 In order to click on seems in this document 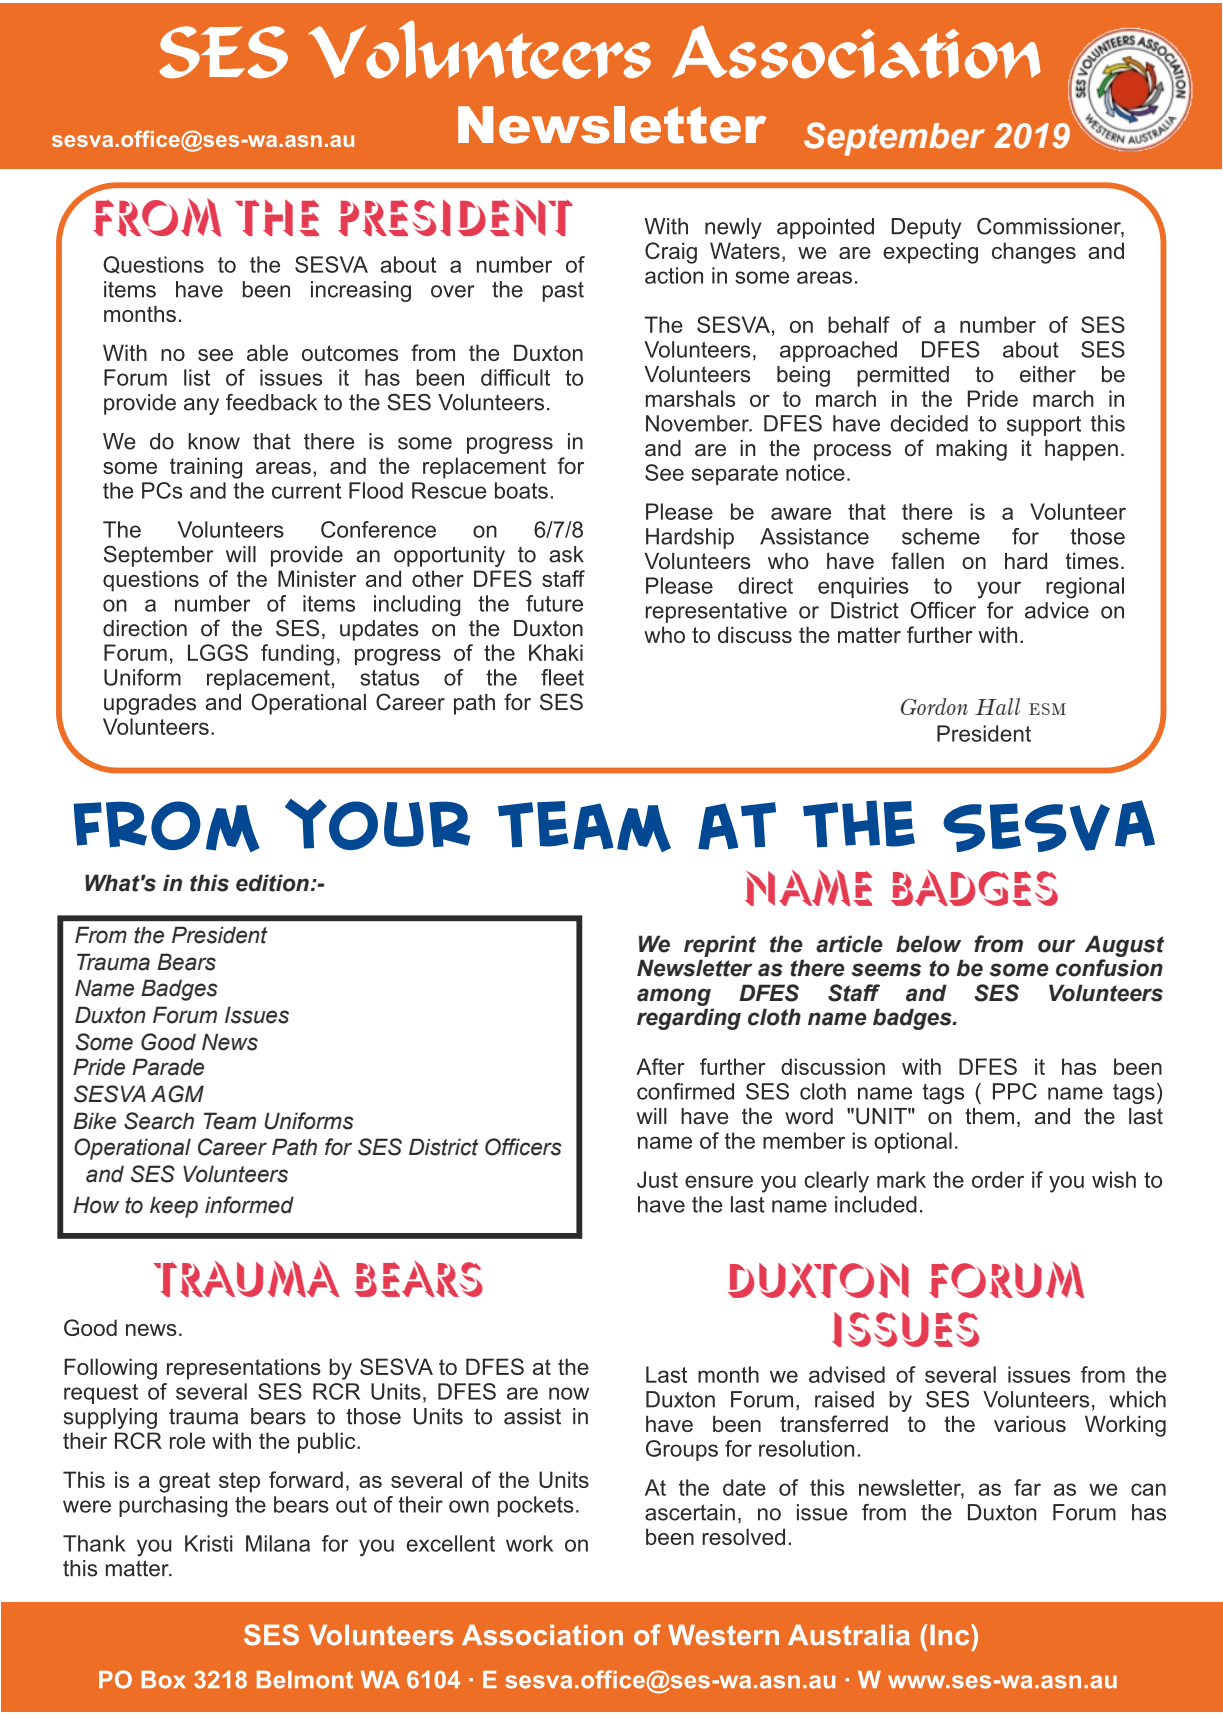, I will do `click(886, 970)`.
